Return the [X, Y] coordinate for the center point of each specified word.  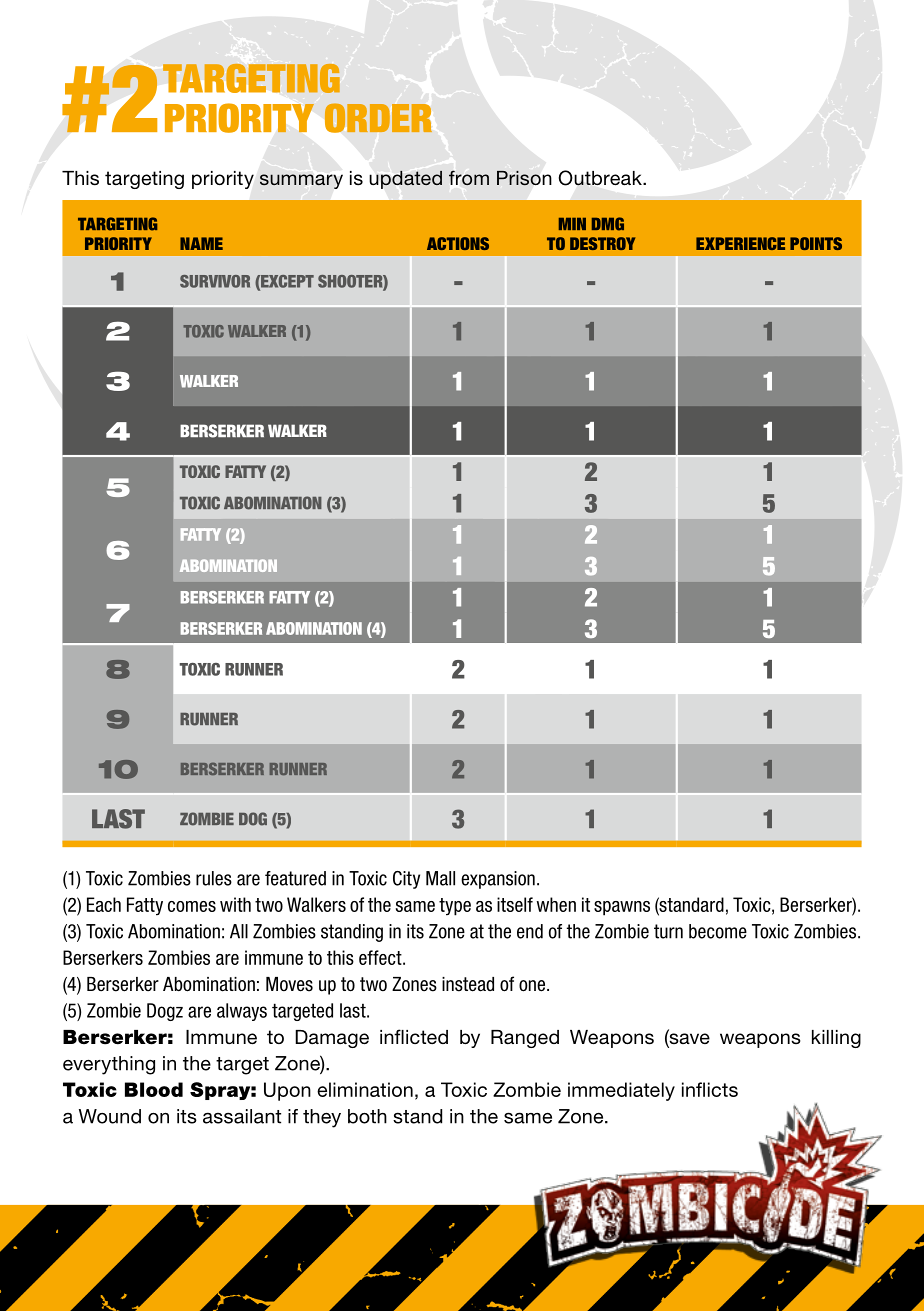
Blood [154, 1089]
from [469, 177]
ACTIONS [458, 243]
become [718, 931]
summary [301, 181]
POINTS [816, 243]
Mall [440, 878]
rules [214, 878]
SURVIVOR [215, 281]
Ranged [525, 1039]
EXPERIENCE [740, 243]
